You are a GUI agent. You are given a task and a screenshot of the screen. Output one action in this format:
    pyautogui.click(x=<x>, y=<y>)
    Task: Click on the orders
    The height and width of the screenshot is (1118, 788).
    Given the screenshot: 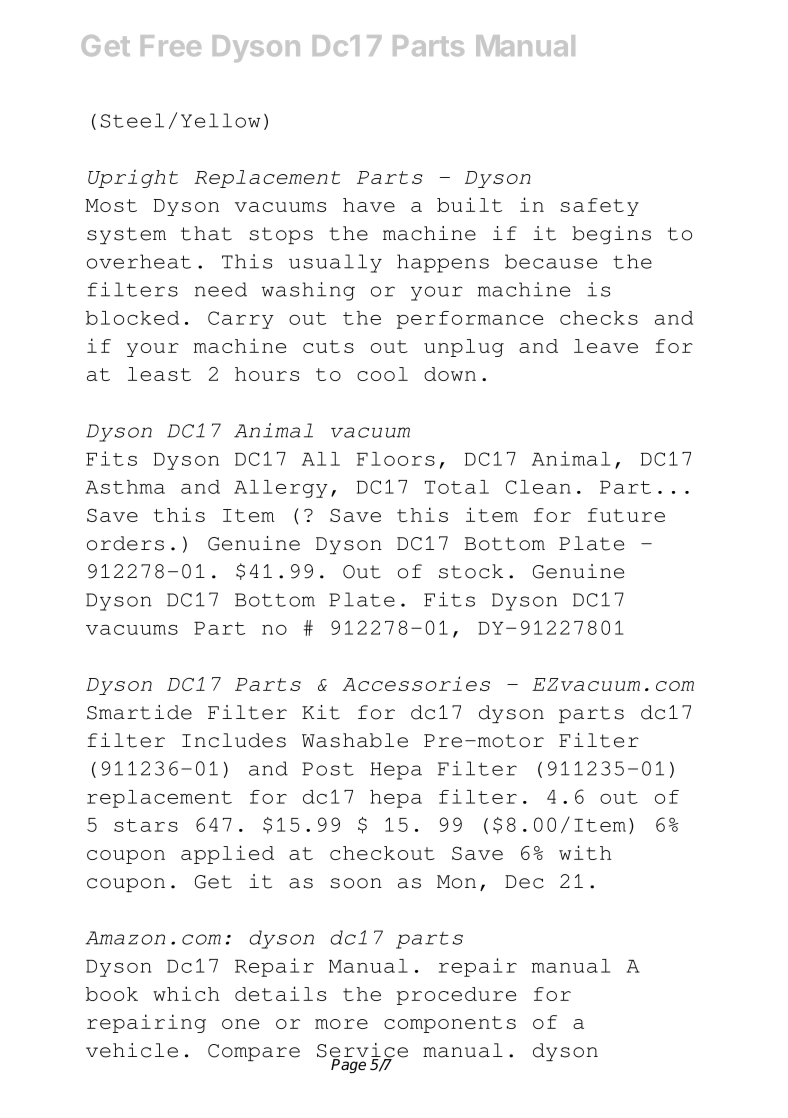 What is the action you would take?
    pyautogui.click(x=125, y=543)
